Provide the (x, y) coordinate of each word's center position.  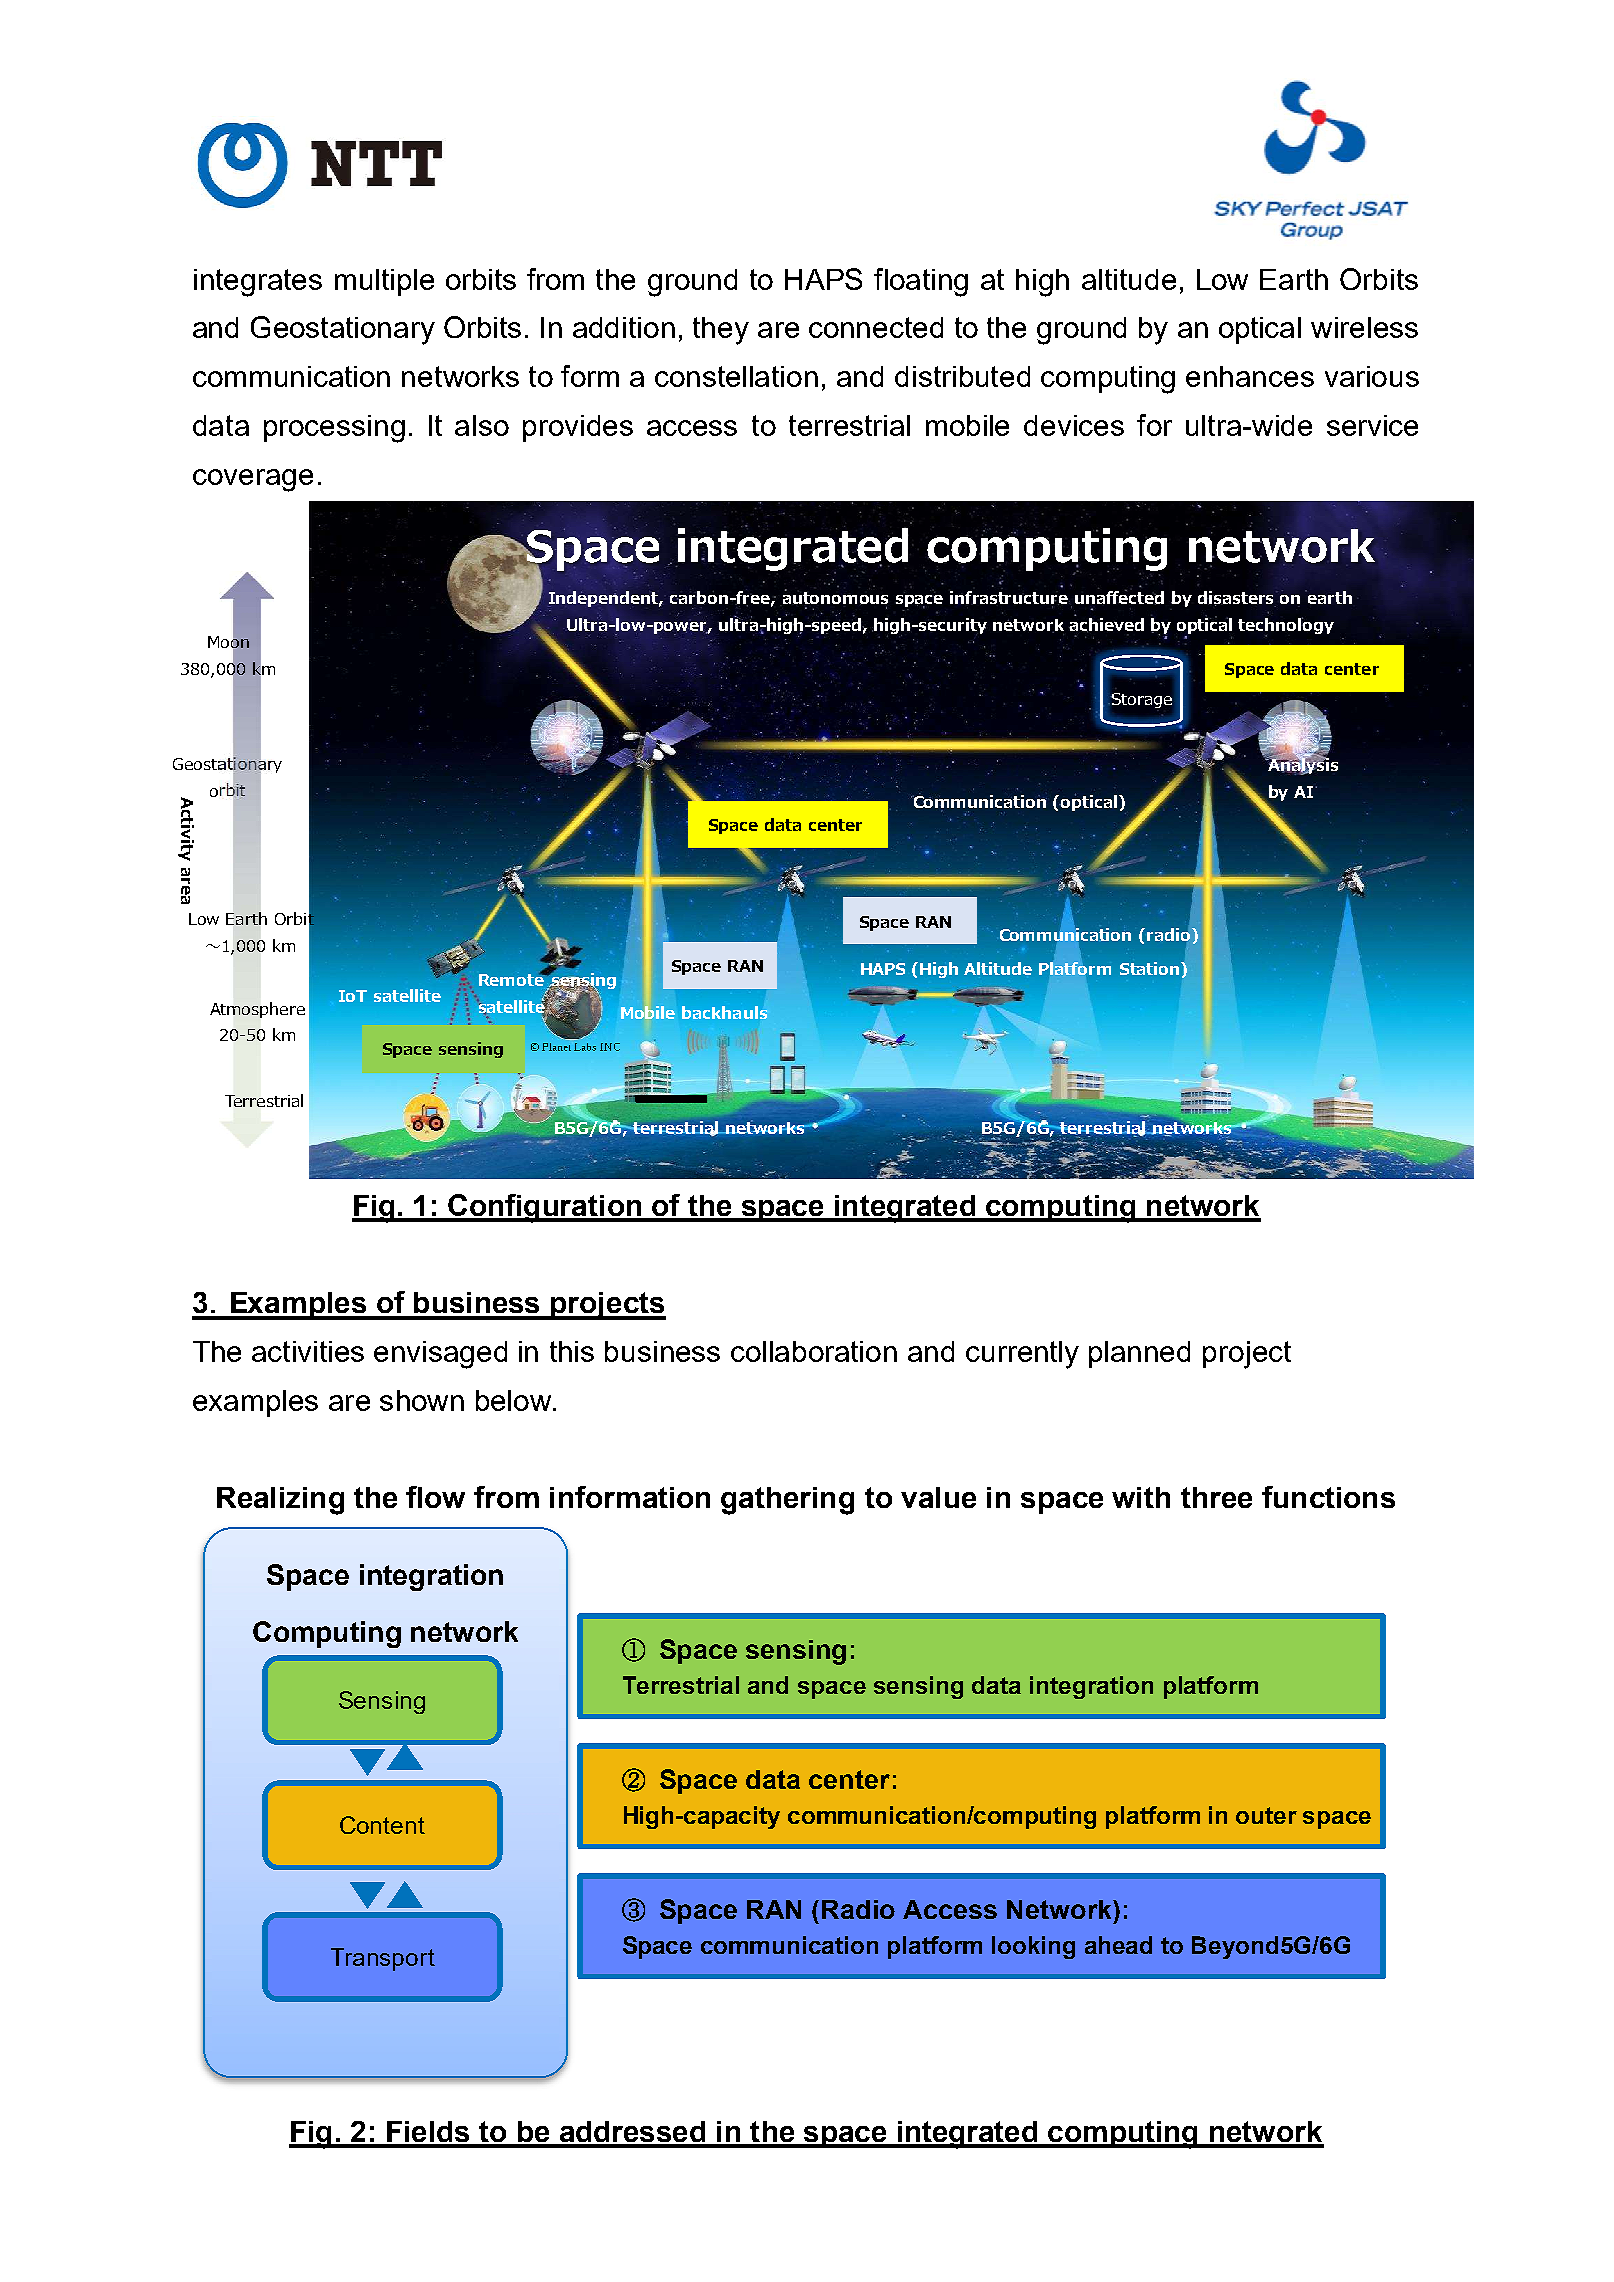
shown (422, 1400)
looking (1033, 1947)
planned (1139, 1354)
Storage (1140, 700)
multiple (384, 282)
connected (876, 327)
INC (610, 1047)
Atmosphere (257, 1010)
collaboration (814, 1351)
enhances (1250, 376)
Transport (383, 1959)
